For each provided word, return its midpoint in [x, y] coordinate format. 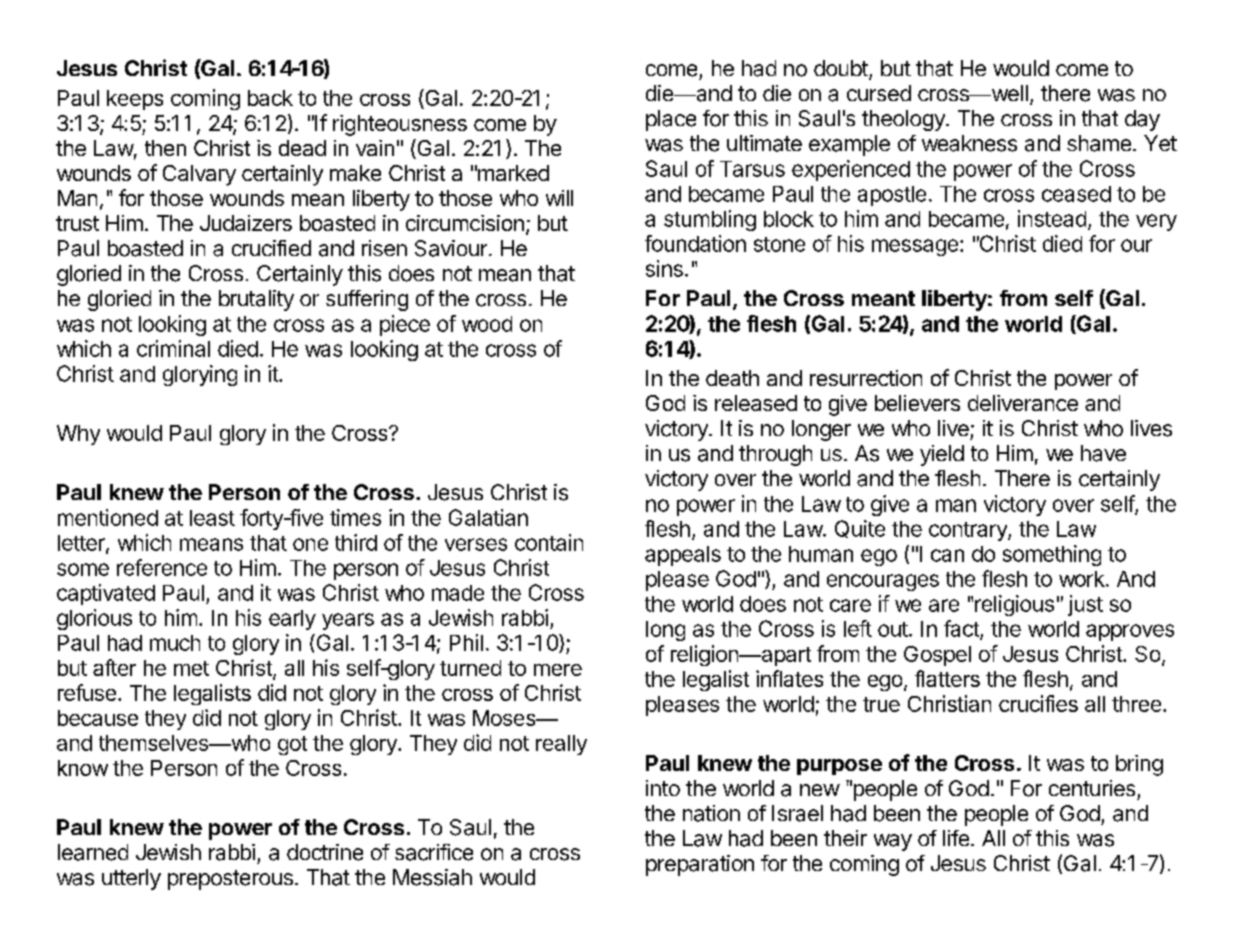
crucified [271, 248]
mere [558, 670]
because [98, 718]
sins [664, 268]
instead [1052, 218]
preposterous [230, 880]
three [1136, 704]
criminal [173, 348]
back [270, 98]
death [732, 378]
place [671, 120]
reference [162, 567]
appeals [683, 556]
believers [917, 403]
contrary [969, 531]
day [1142, 120]
